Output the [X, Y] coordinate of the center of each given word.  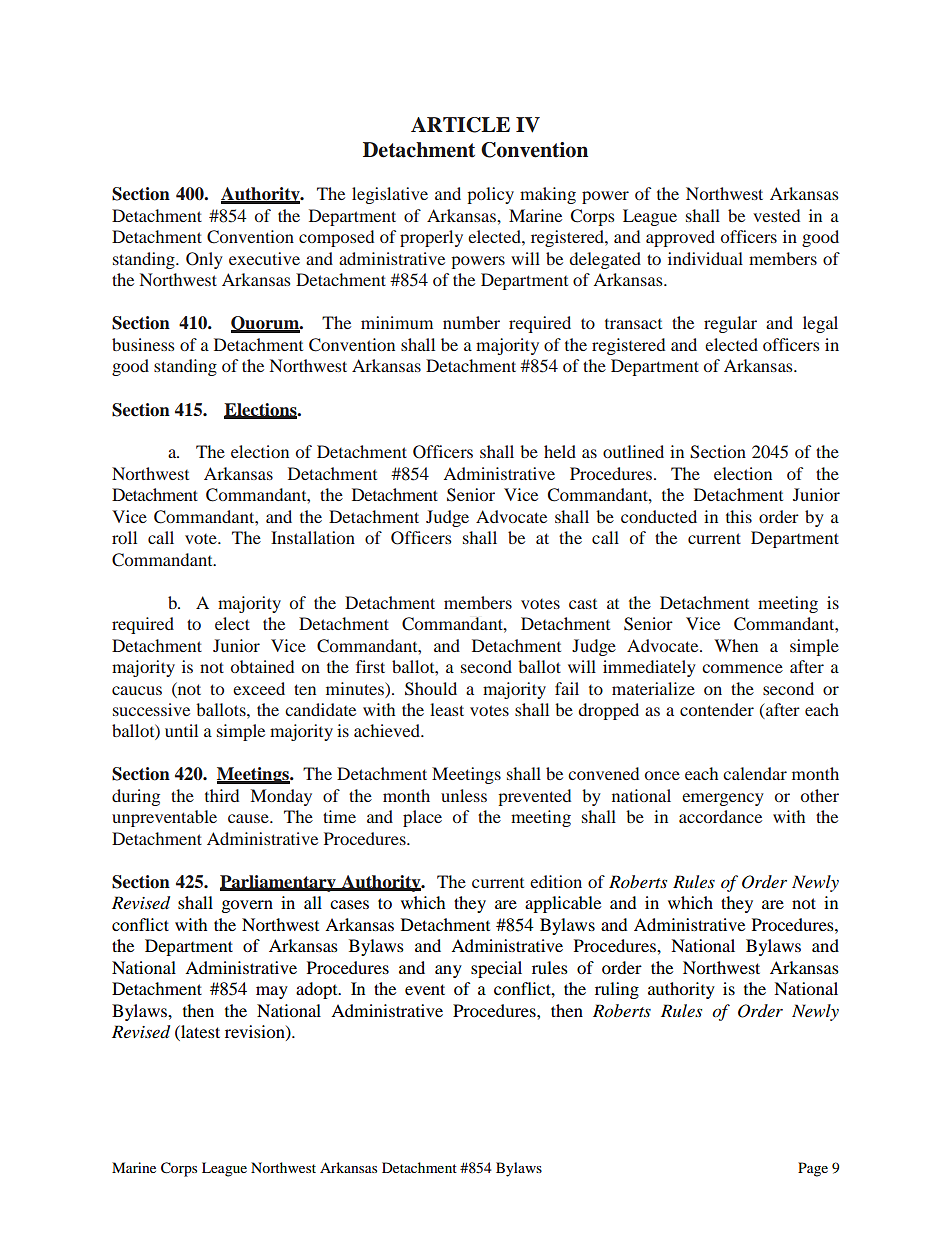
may [272, 992]
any [448, 971]
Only [204, 260]
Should [431, 689]
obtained [262, 666]
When [736, 645]
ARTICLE [460, 125]
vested [776, 215]
